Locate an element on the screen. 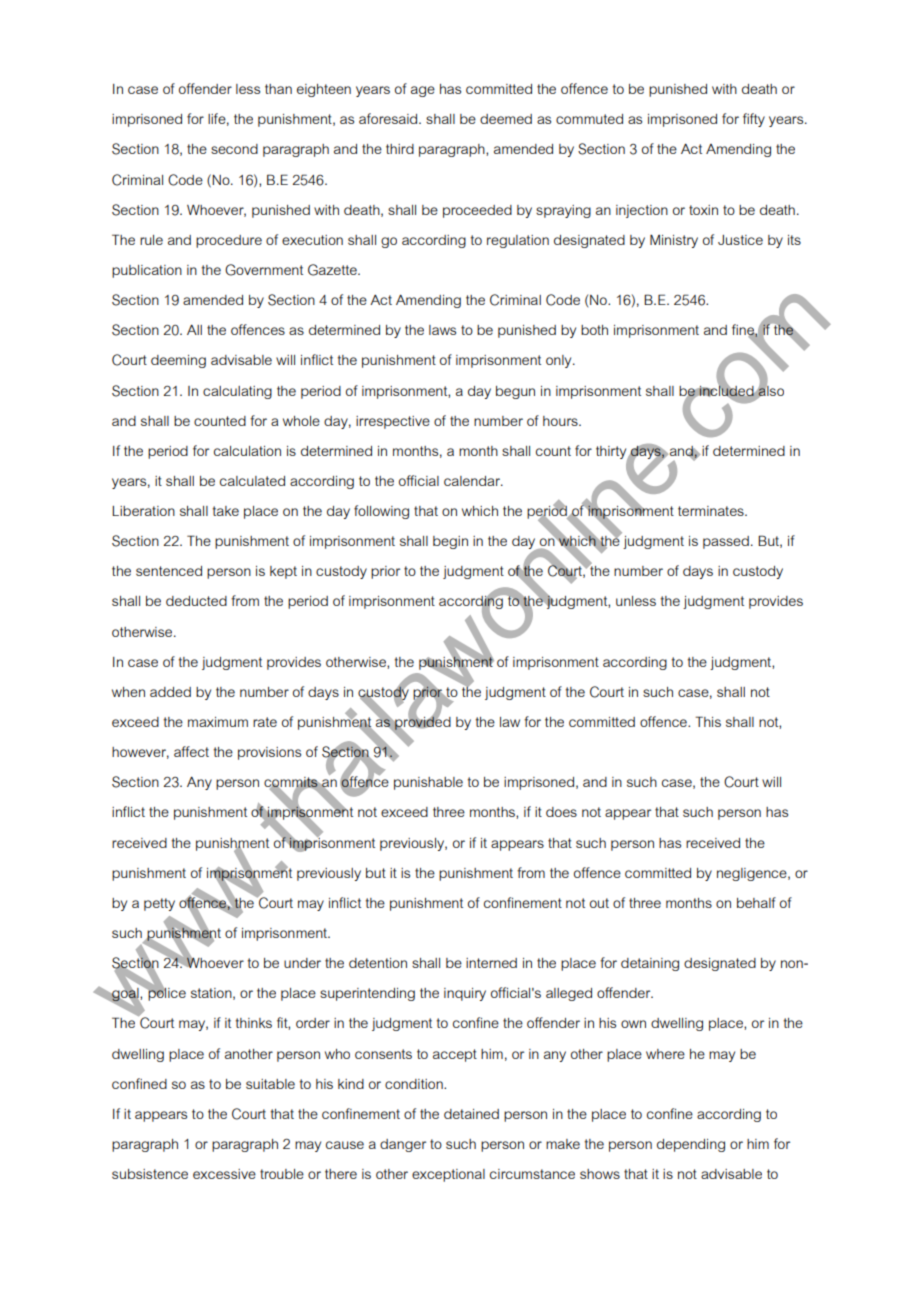 The height and width of the screenshot is (1308, 924). second is located at coordinates (234, 149).
